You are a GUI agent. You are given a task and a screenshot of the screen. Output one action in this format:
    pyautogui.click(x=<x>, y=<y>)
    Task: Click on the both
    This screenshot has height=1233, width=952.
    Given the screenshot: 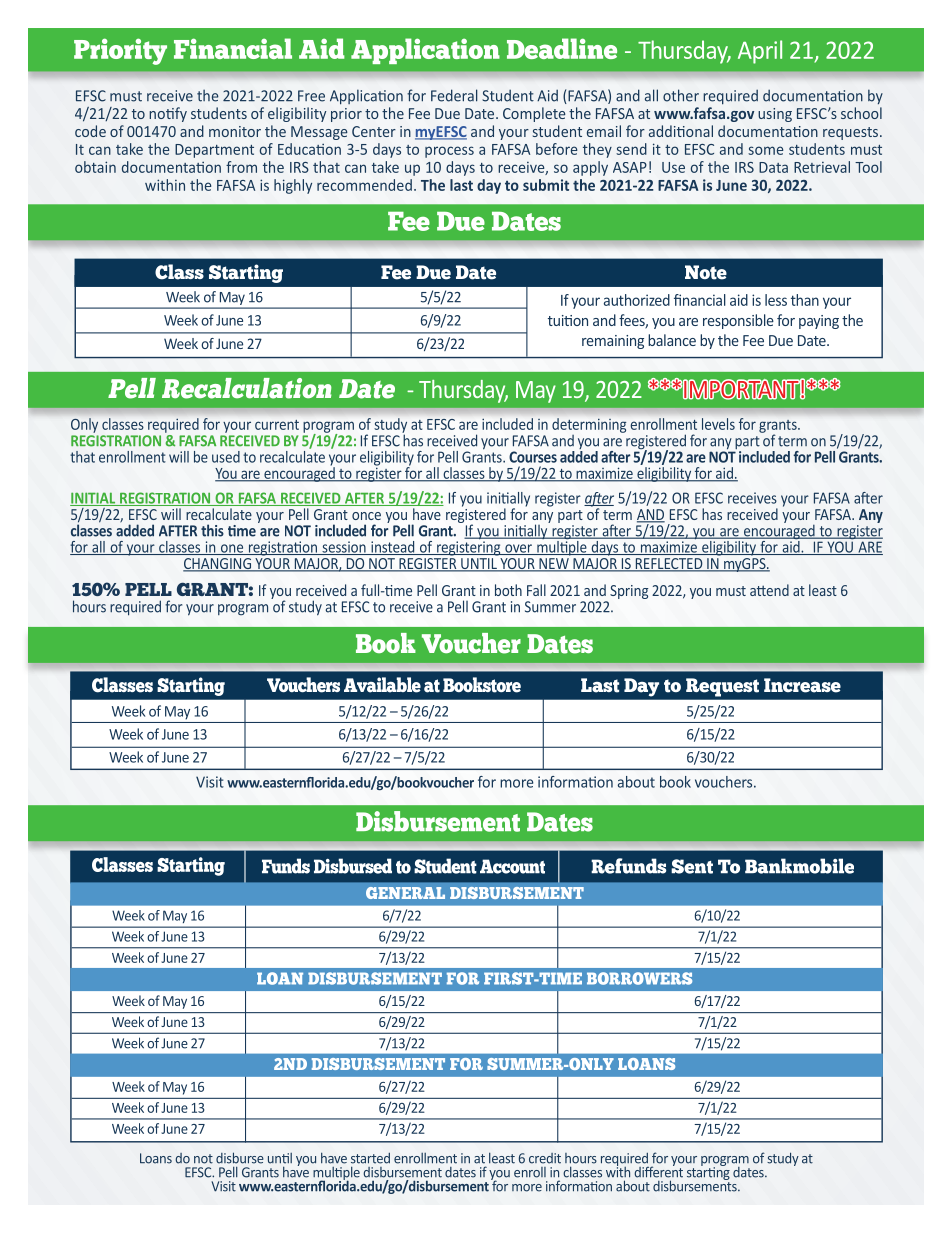 What is the action you would take?
    pyautogui.click(x=508, y=590)
